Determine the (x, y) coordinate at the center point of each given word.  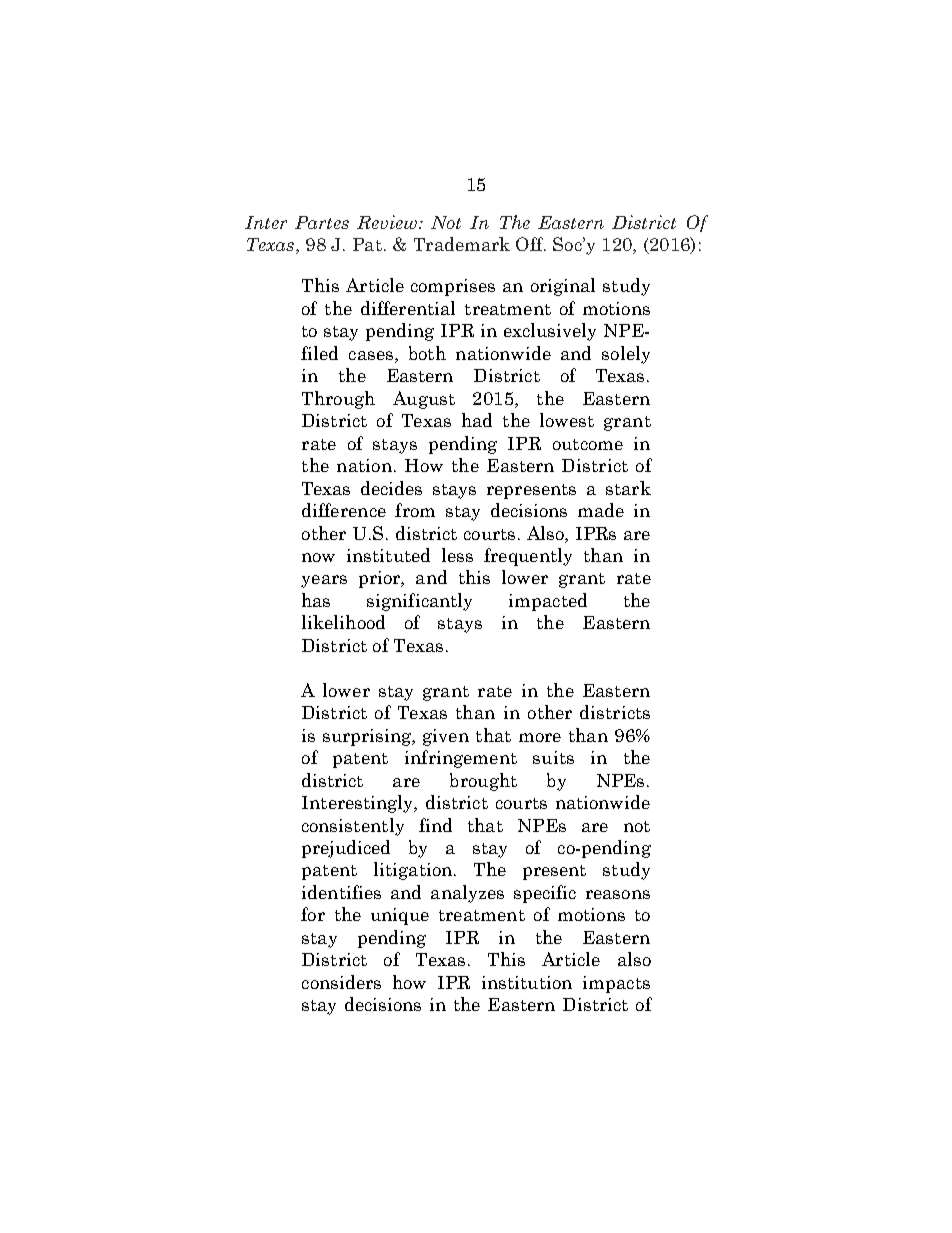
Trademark (462, 244)
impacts (616, 984)
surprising (368, 737)
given (446, 737)
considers (341, 982)
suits (553, 757)
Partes (322, 222)
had (477, 420)
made (601, 510)
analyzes (467, 894)
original (563, 287)
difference (344, 510)
